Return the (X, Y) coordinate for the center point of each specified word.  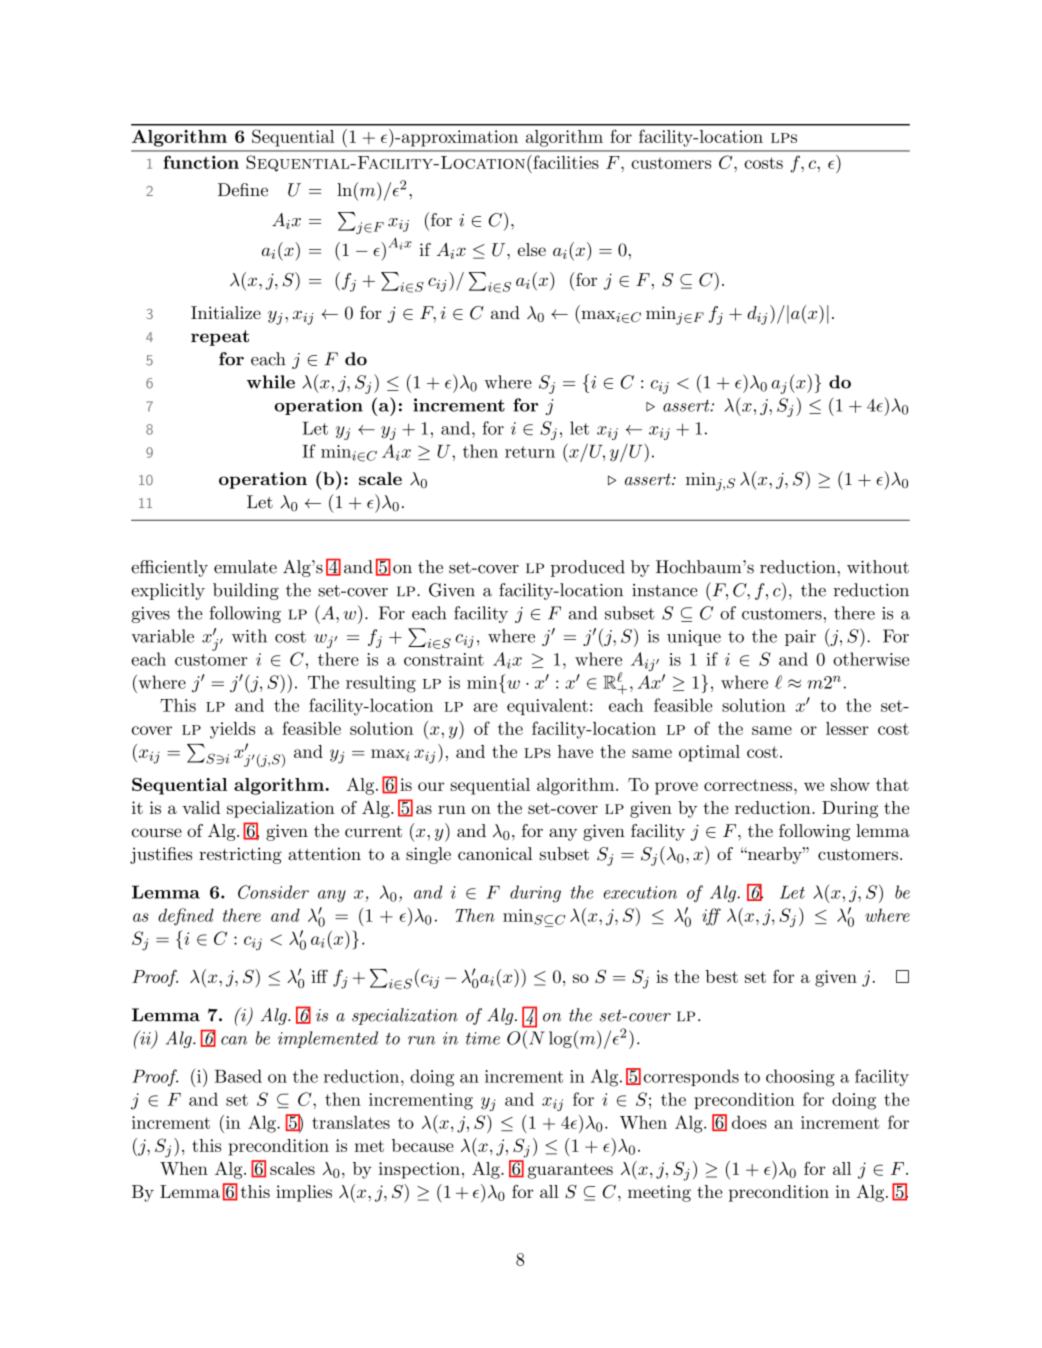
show (850, 784)
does (749, 1122)
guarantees (570, 1171)
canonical (495, 854)
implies (304, 1193)
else (532, 249)
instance (665, 590)
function (201, 162)
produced (588, 568)
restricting (240, 855)
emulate (245, 567)
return (530, 452)
